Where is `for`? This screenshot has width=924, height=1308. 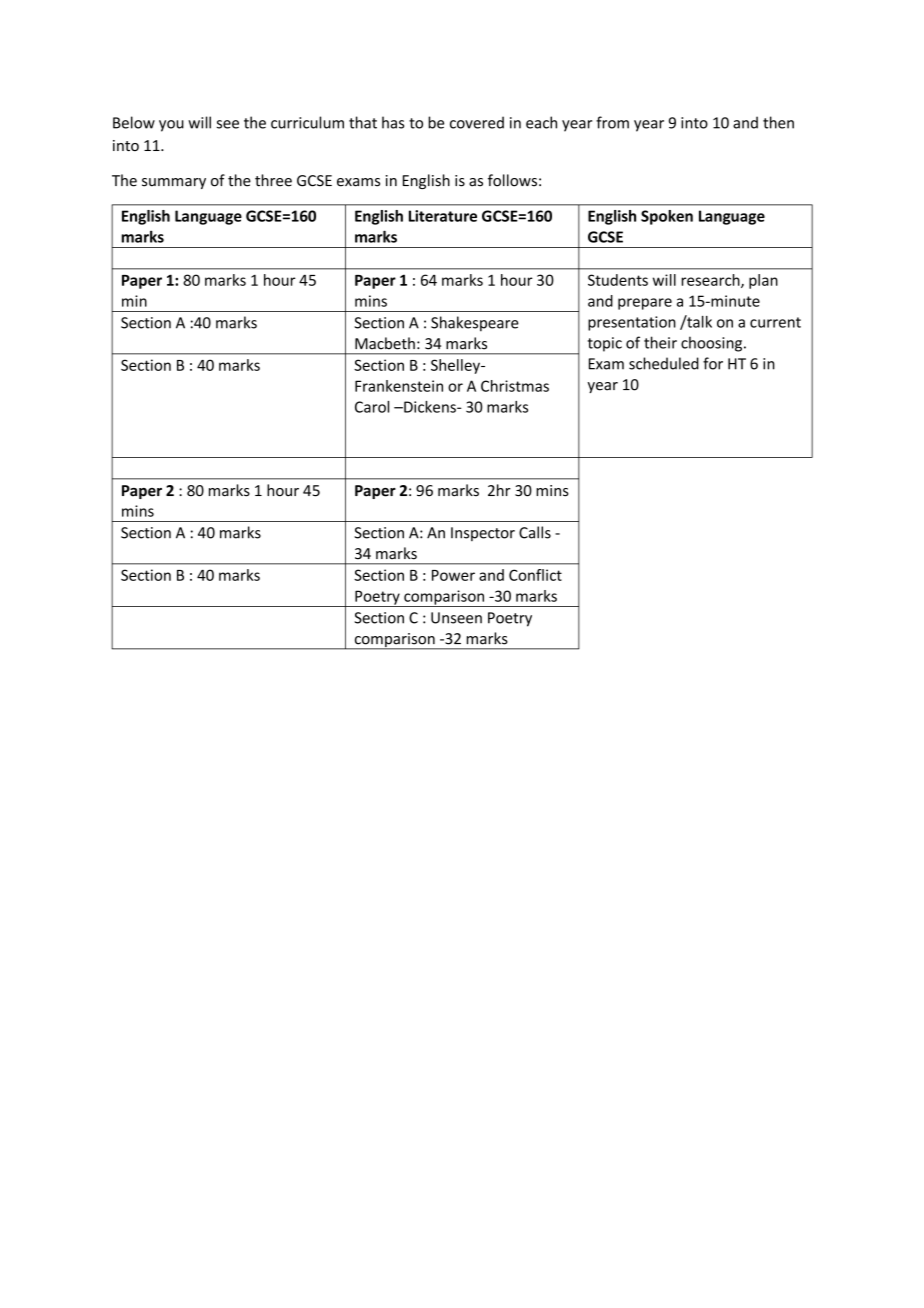
for is located at coordinates (713, 363).
